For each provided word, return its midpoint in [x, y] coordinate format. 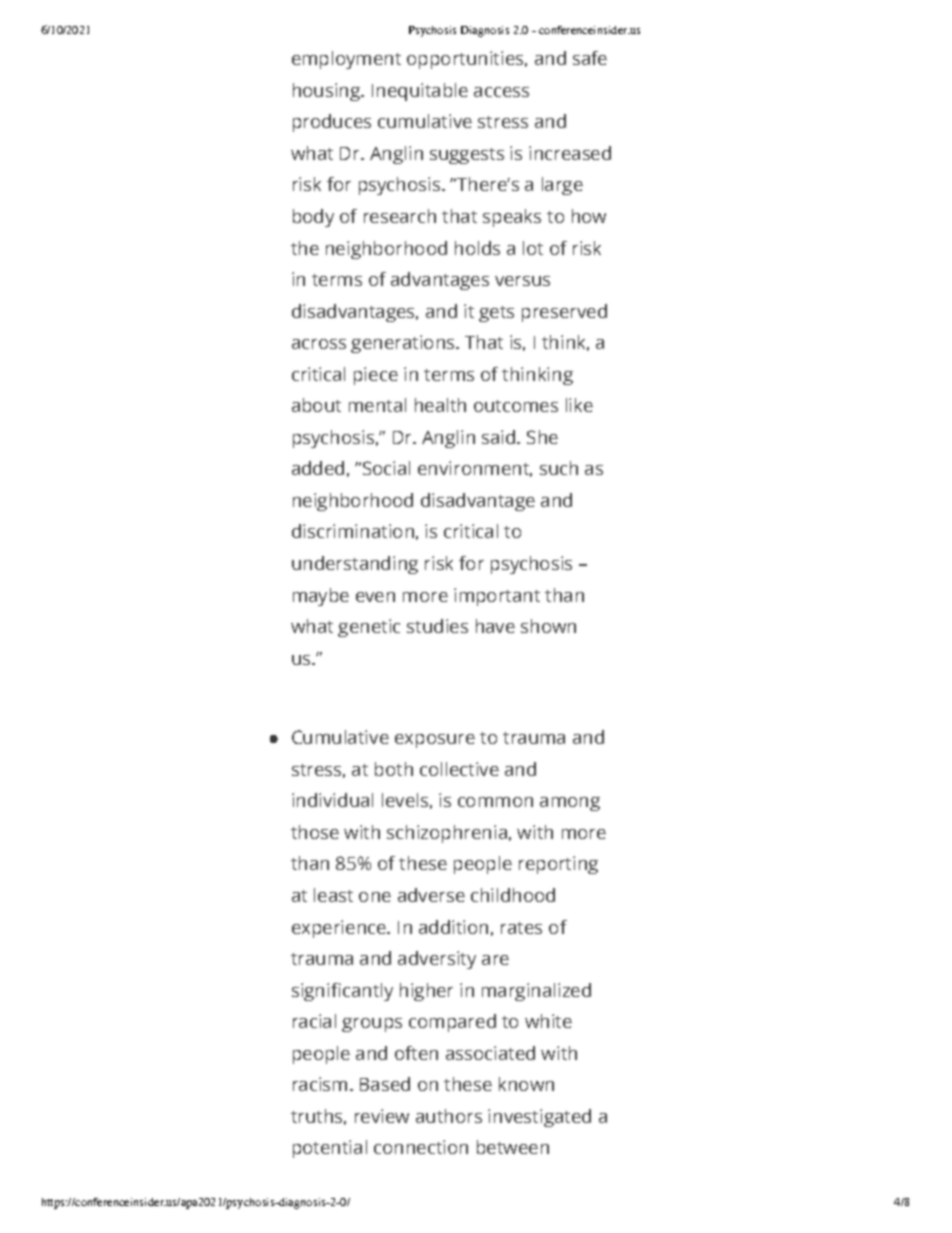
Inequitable [420, 92]
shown [548, 626]
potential [330, 1149]
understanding [355, 565]
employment [346, 60]
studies [437, 626]
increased [570, 153]
